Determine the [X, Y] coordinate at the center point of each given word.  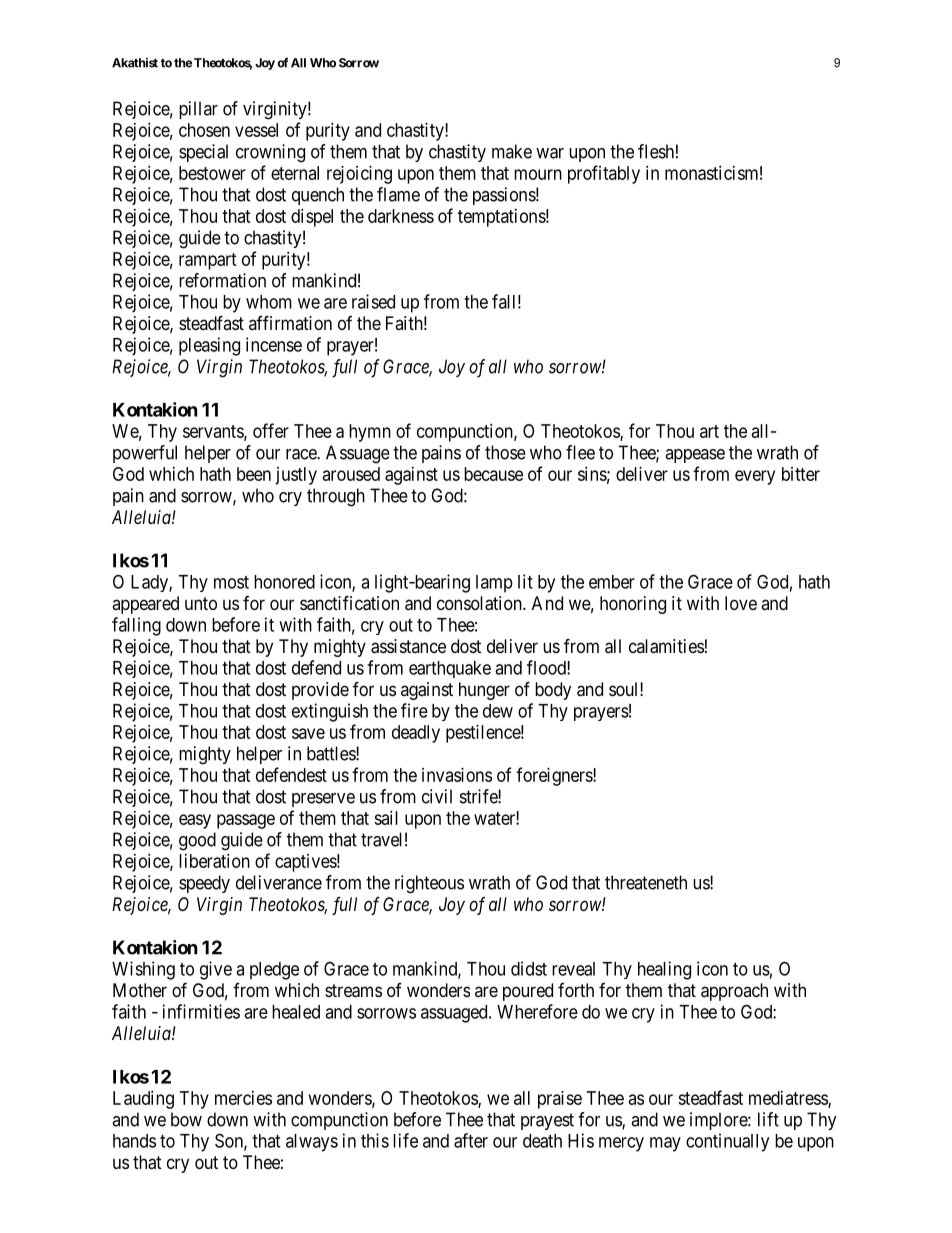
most [231, 582]
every [755, 477]
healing [664, 970]
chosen [204, 130]
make [512, 151]
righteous [429, 884]
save [308, 733]
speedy [204, 884]
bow [186, 1119]
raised [373, 301]
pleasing [209, 346]
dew [498, 711]
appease [695, 456]
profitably [604, 174]
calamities [666, 646]
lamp [494, 584]
